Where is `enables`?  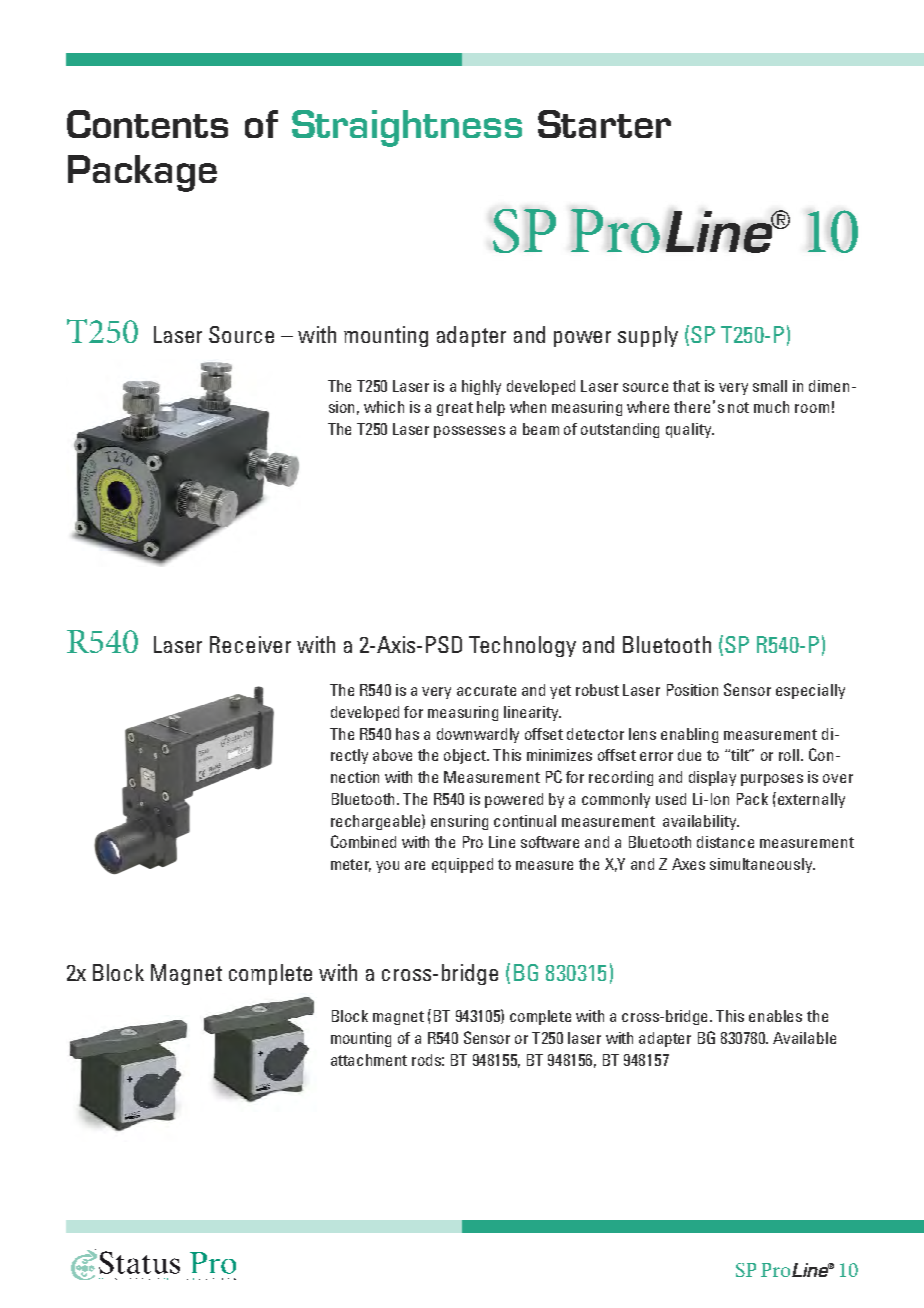 enables is located at coordinates (775, 1016).
